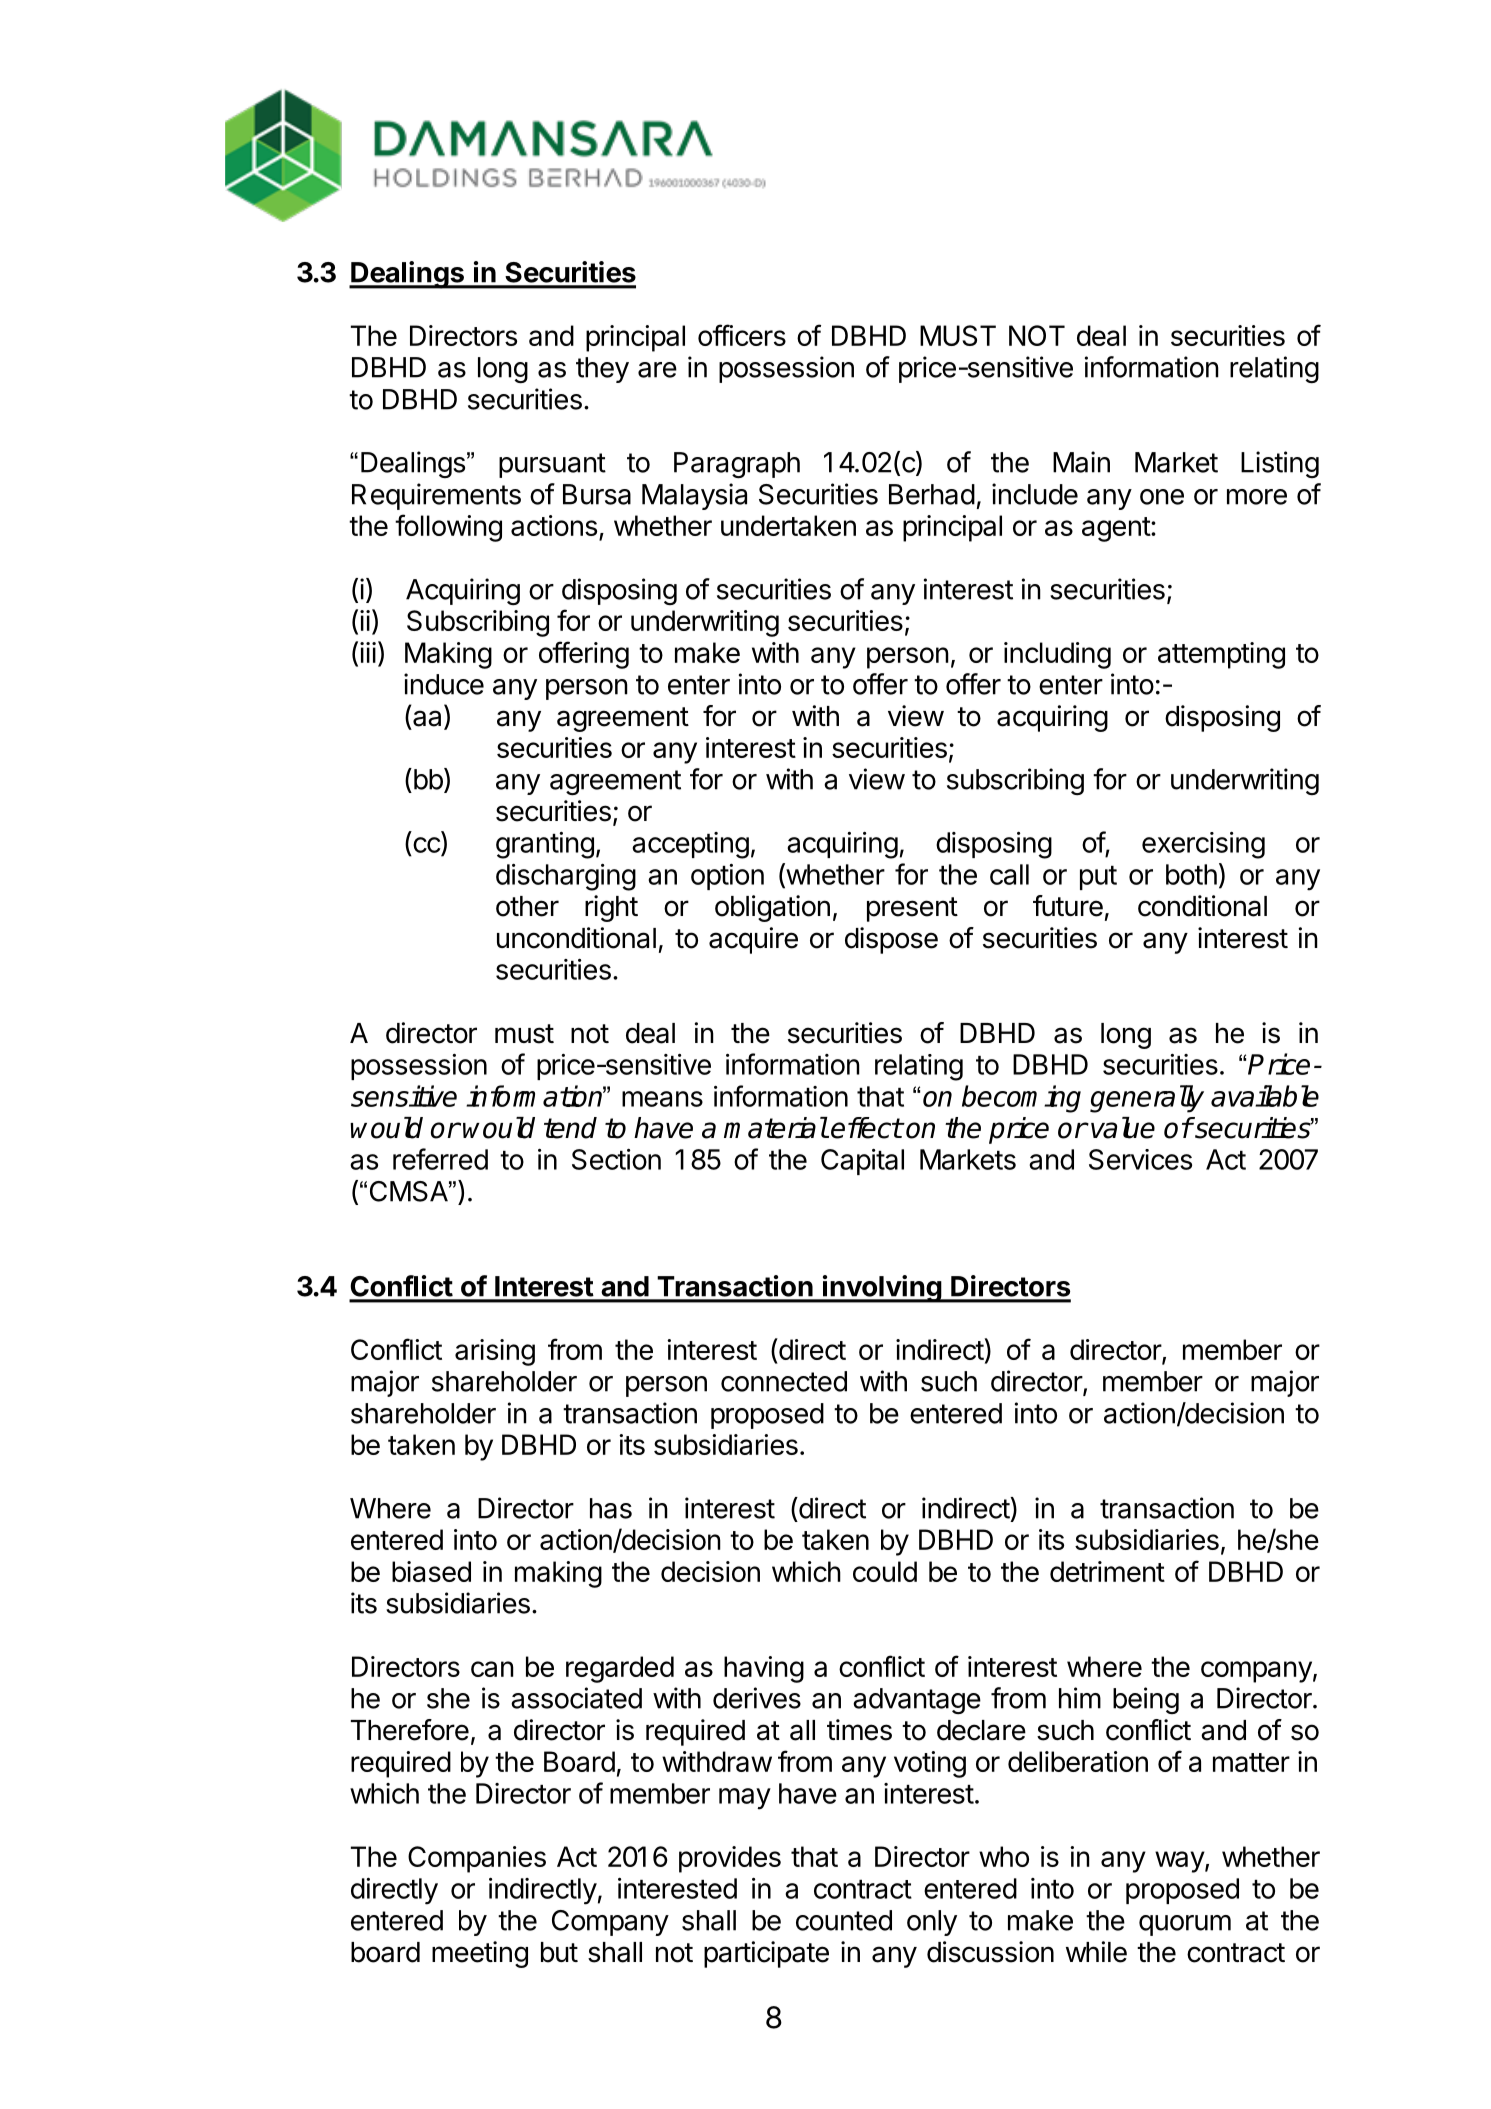 The height and width of the screenshot is (2109, 1491). Describe the element at coordinates (844, 1920) in the screenshot. I see `counted` at that location.
